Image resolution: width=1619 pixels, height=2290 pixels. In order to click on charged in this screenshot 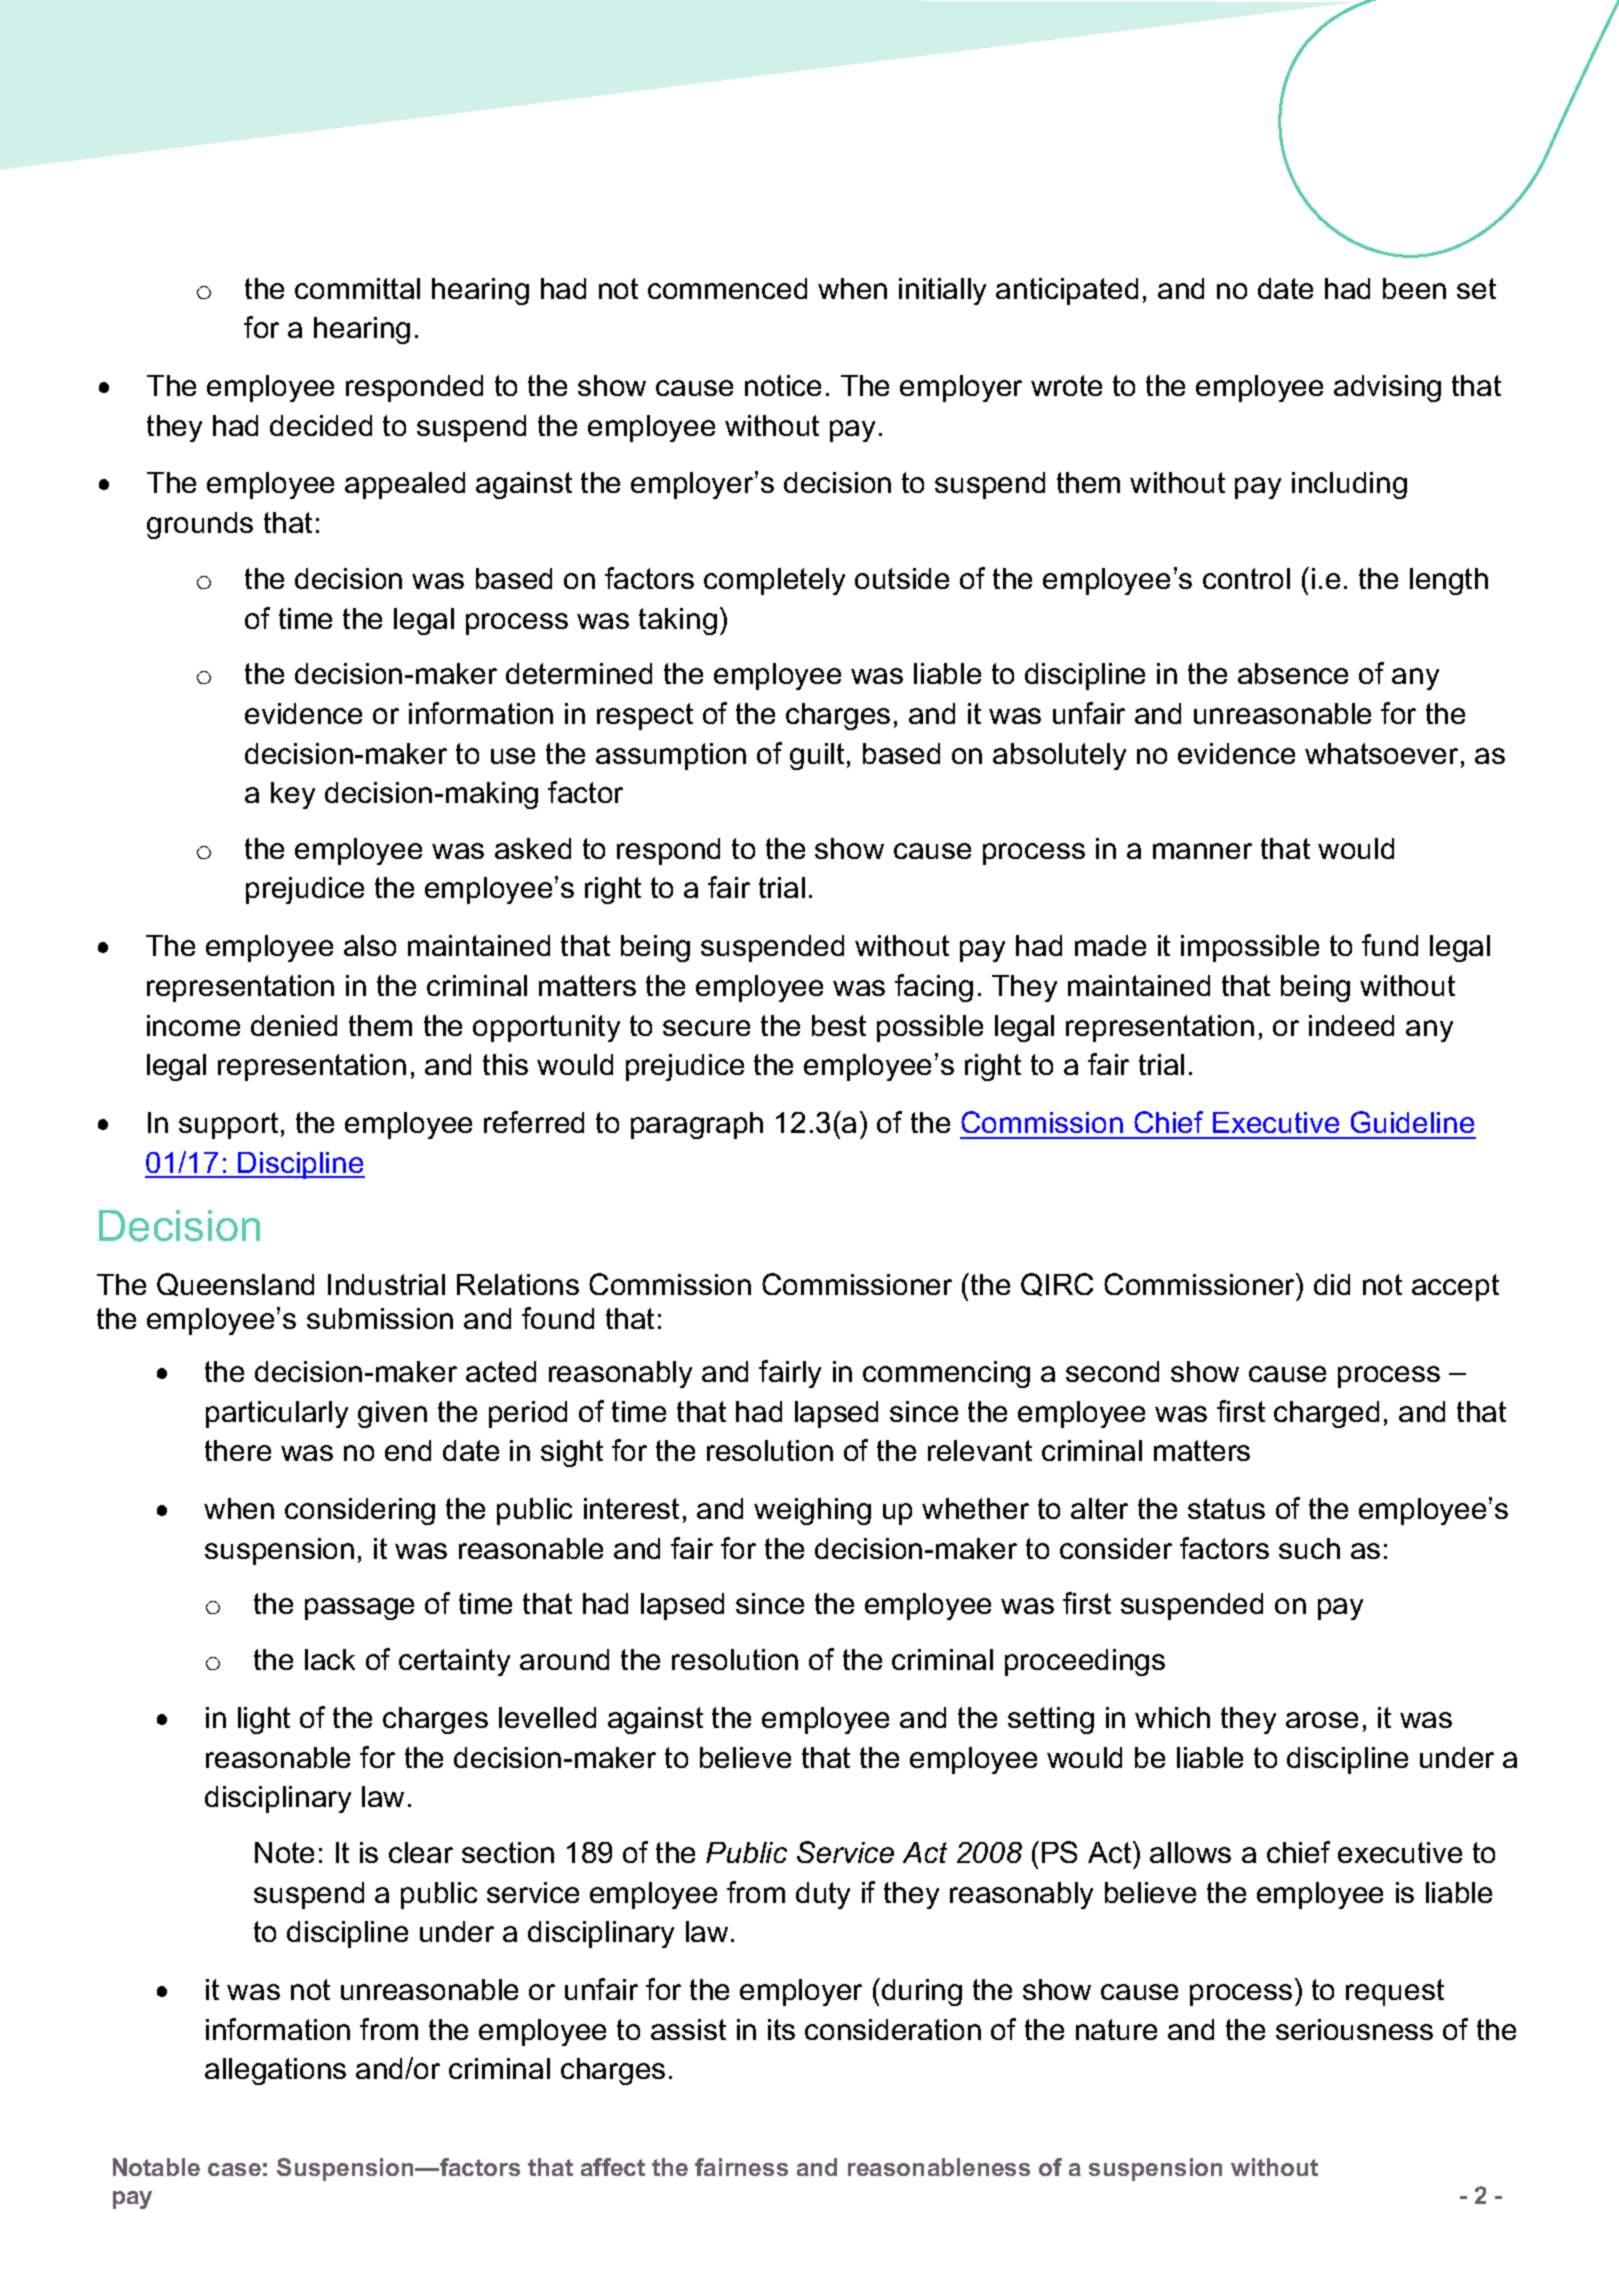, I will do `click(1326, 1414)`.
